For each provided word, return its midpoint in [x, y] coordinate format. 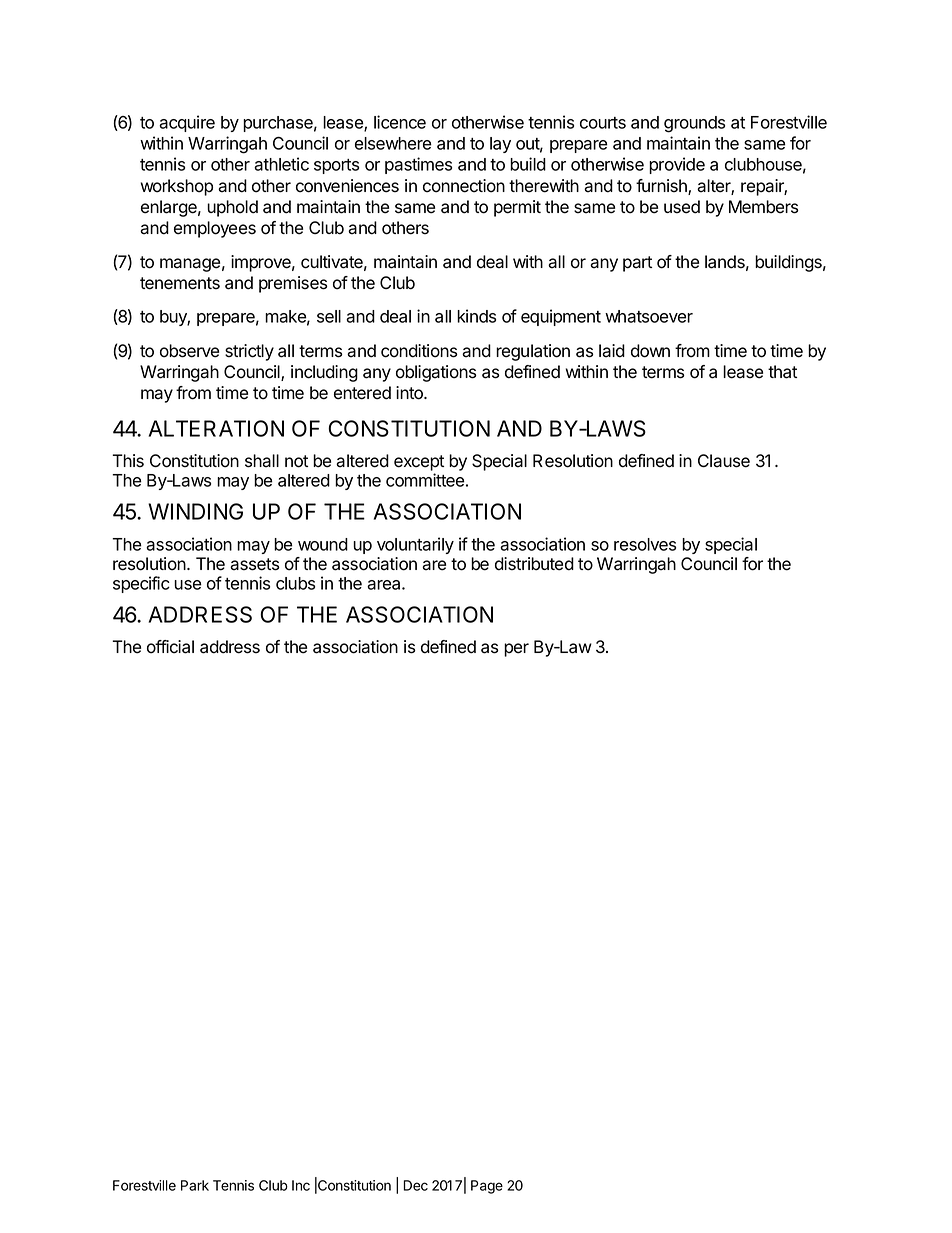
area [385, 585]
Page [487, 1187]
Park [195, 1185]
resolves [645, 544]
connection [464, 186]
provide [677, 165]
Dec [415, 1185]
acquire [187, 123]
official [170, 647]
